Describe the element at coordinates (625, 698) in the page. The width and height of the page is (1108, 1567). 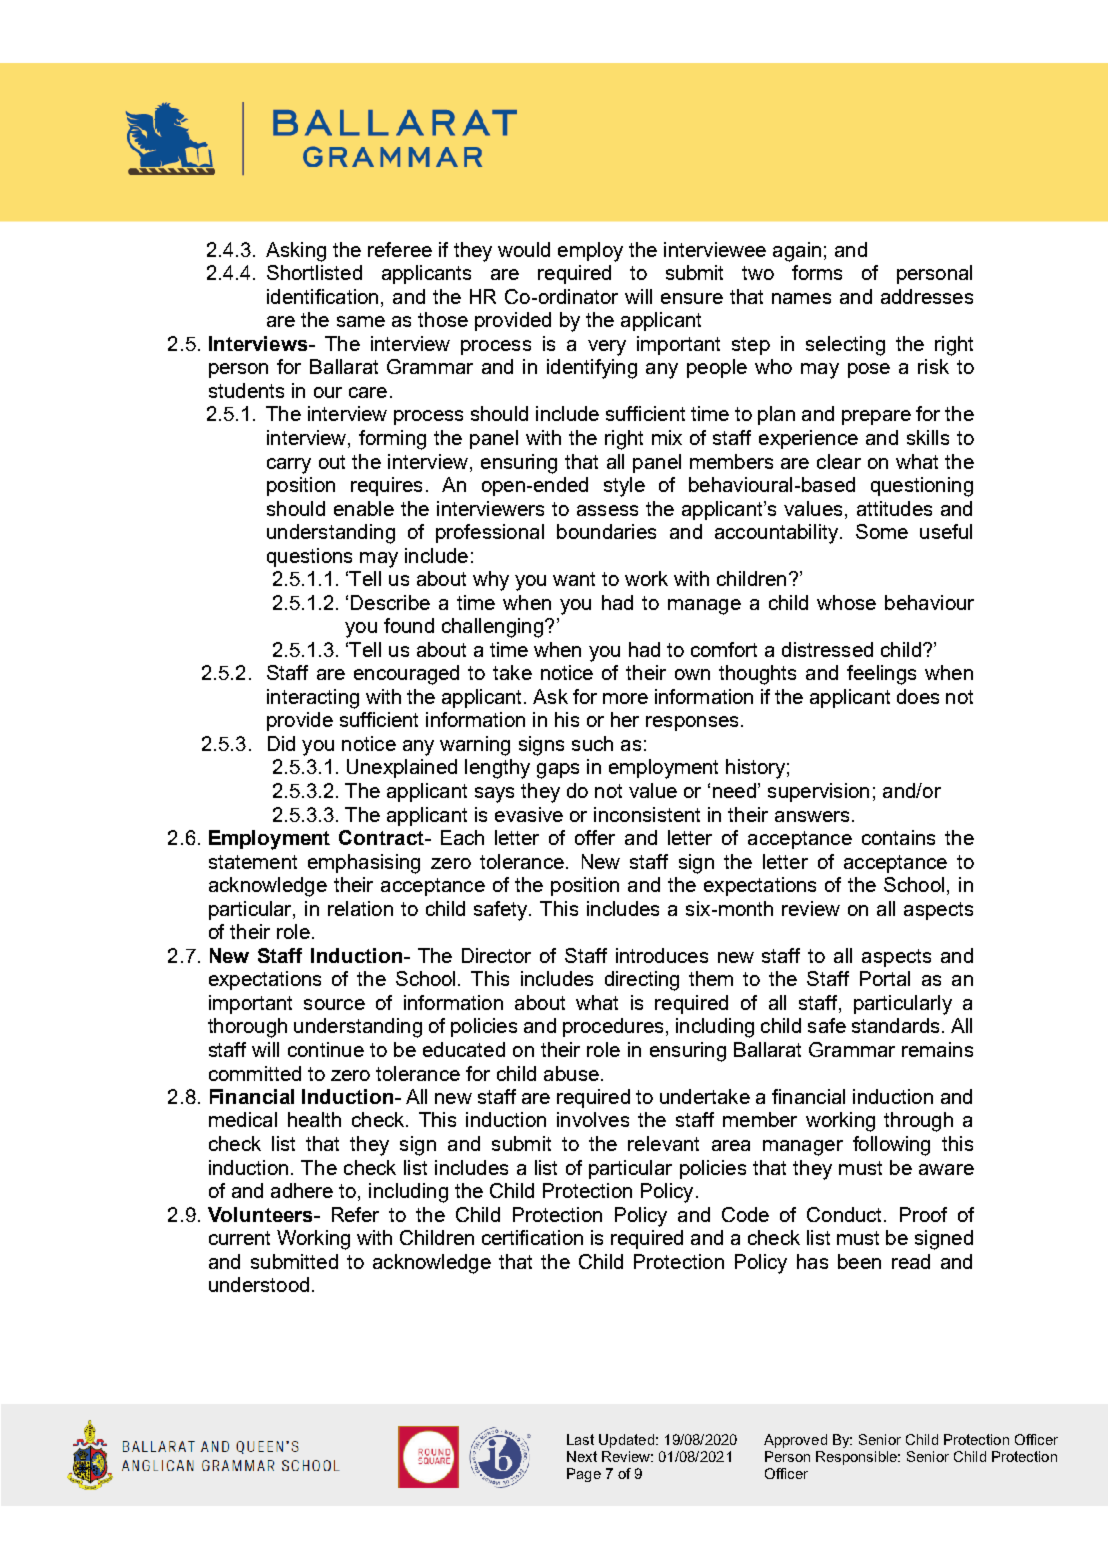
I see `more` at that location.
